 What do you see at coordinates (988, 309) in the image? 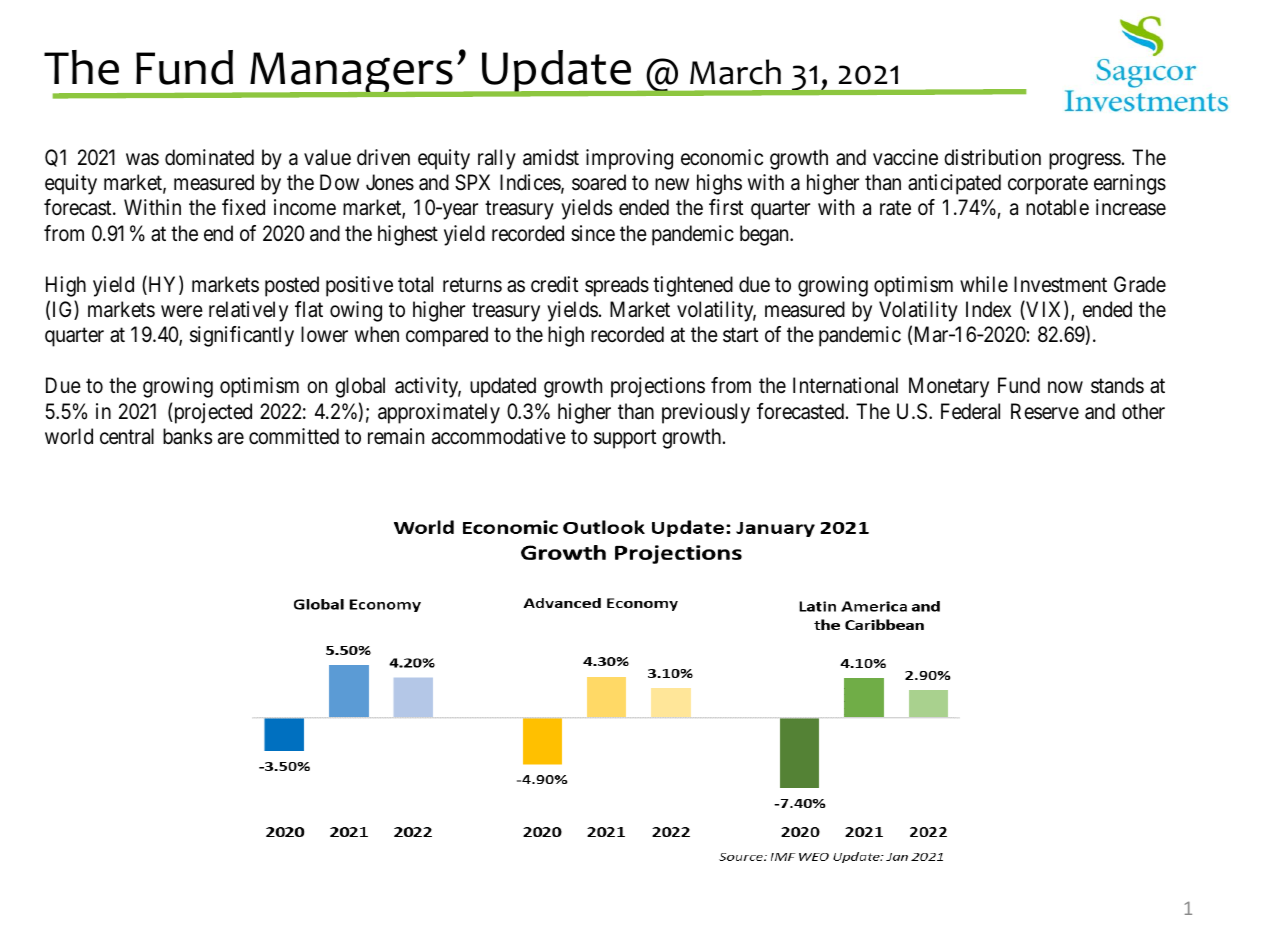
I see `Index` at bounding box center [988, 309].
